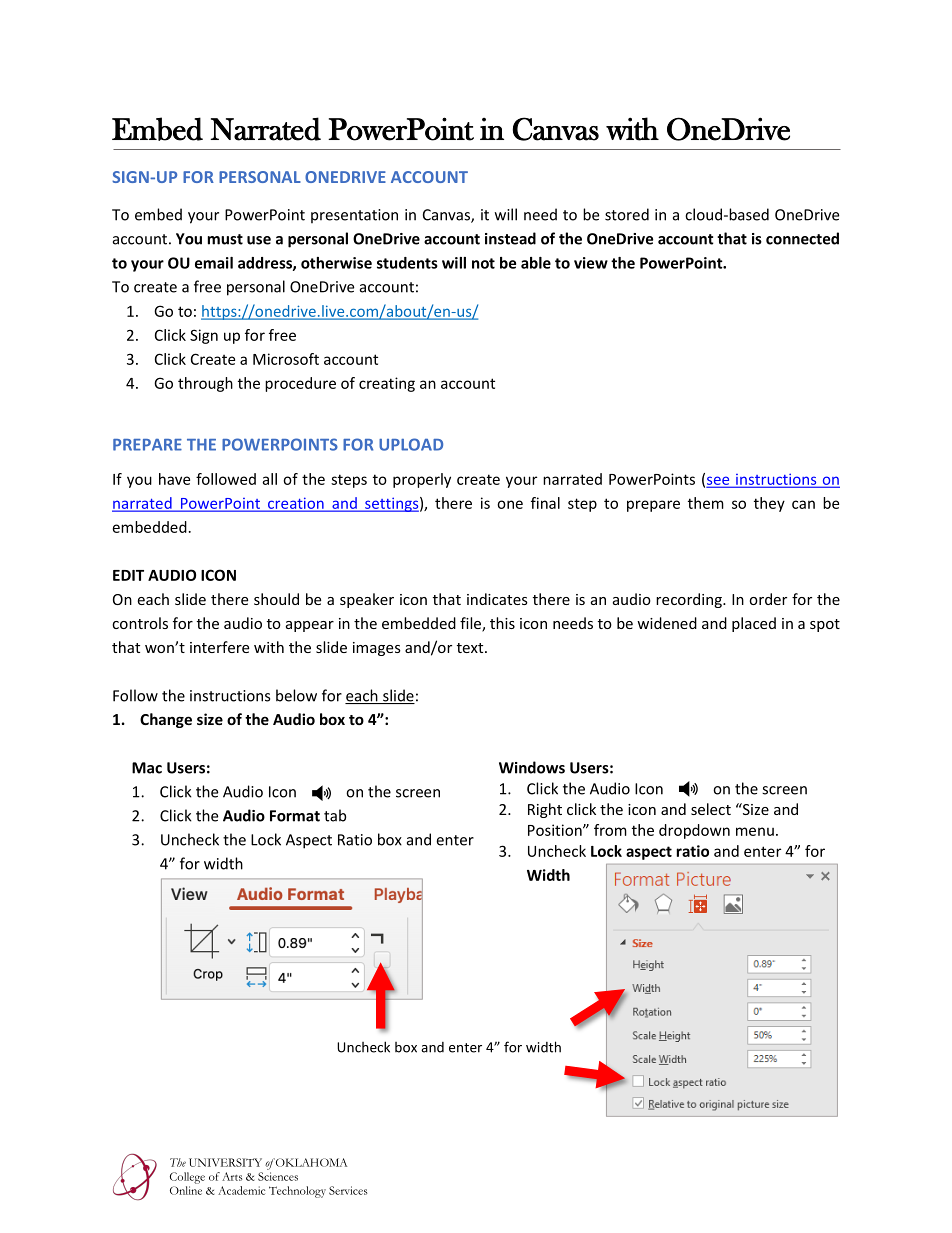 The image size is (952, 1233). Describe the element at coordinates (545, 810) in the screenshot. I see `Right` at that location.
